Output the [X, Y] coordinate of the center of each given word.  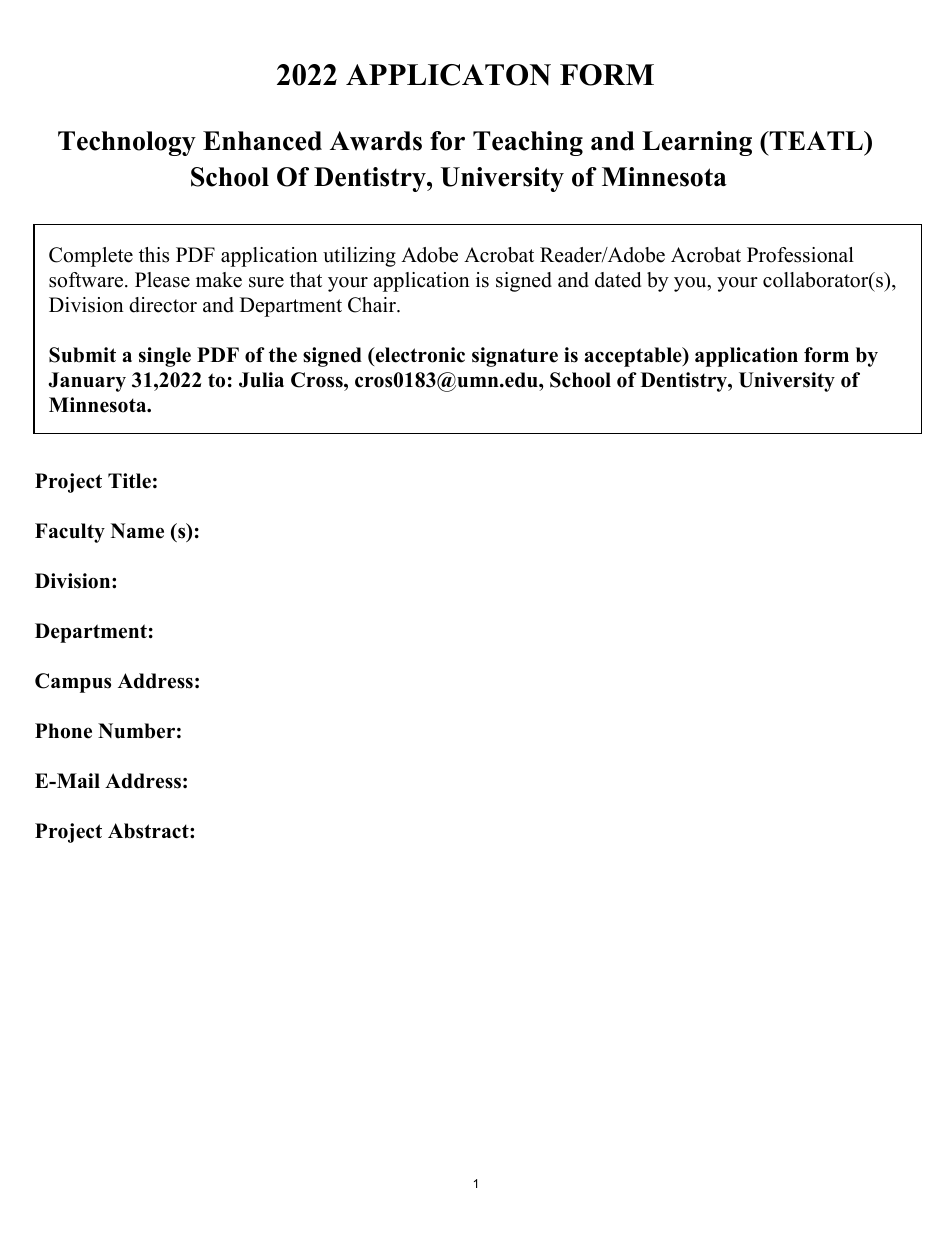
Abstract [149, 831]
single [165, 357]
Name [137, 531]
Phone [63, 731]
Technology [127, 143]
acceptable [634, 357]
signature [515, 357]
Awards [376, 141]
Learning [697, 143]
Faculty [70, 533]
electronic [419, 355]
